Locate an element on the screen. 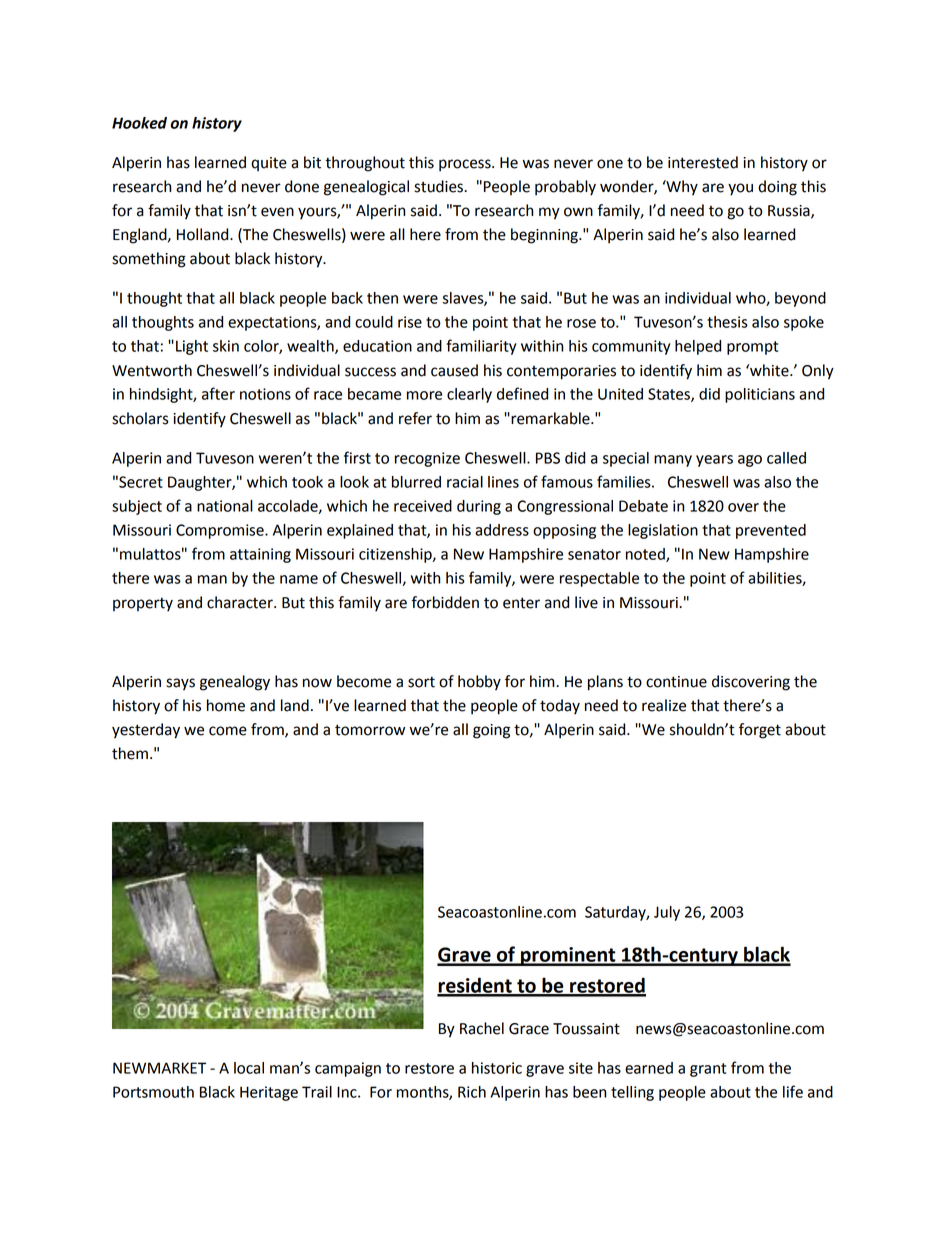 This screenshot has height=1233, width=952. quite is located at coordinates (269, 164).
